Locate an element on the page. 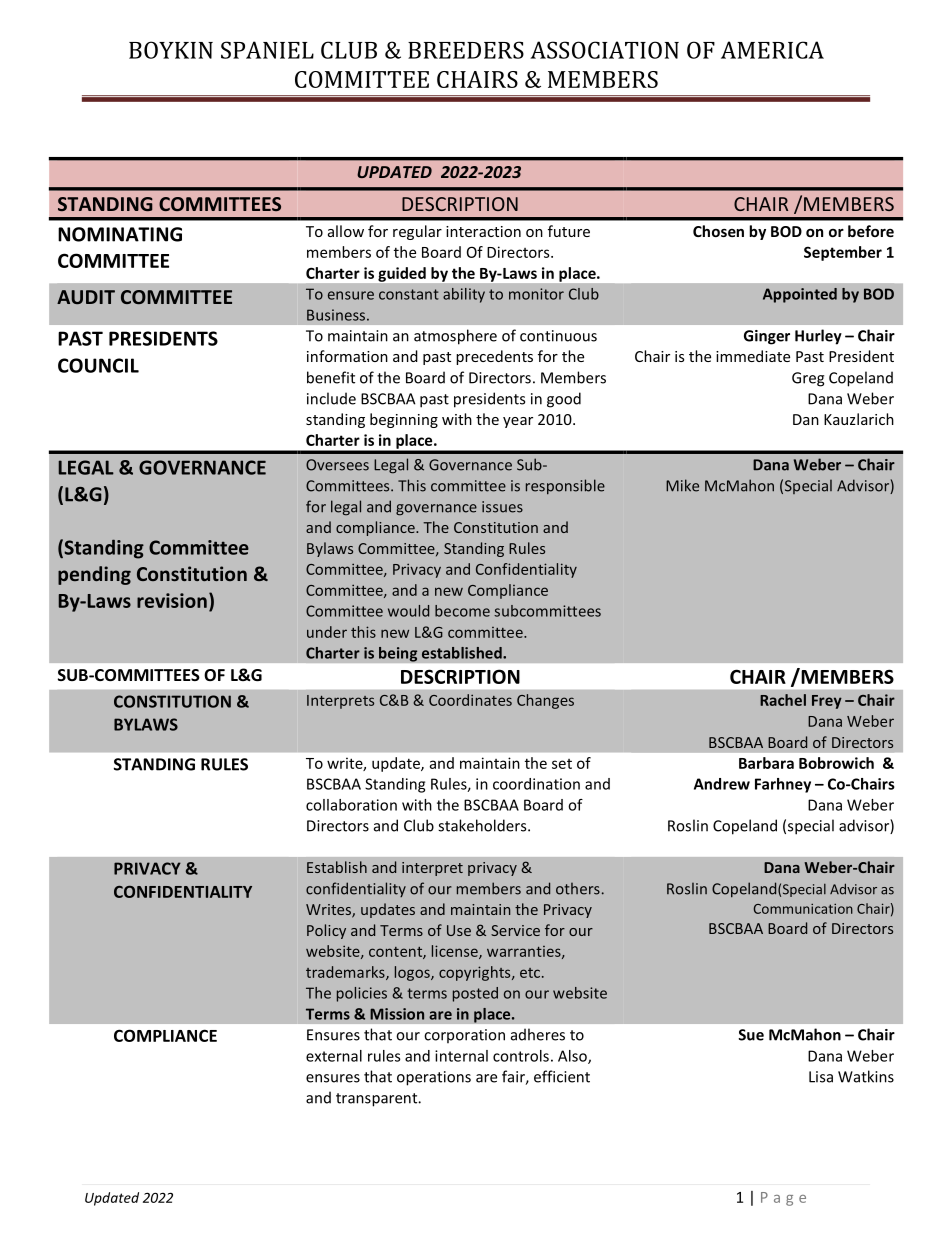 The height and width of the document is (1233, 952). Rachel is located at coordinates (783, 700).
